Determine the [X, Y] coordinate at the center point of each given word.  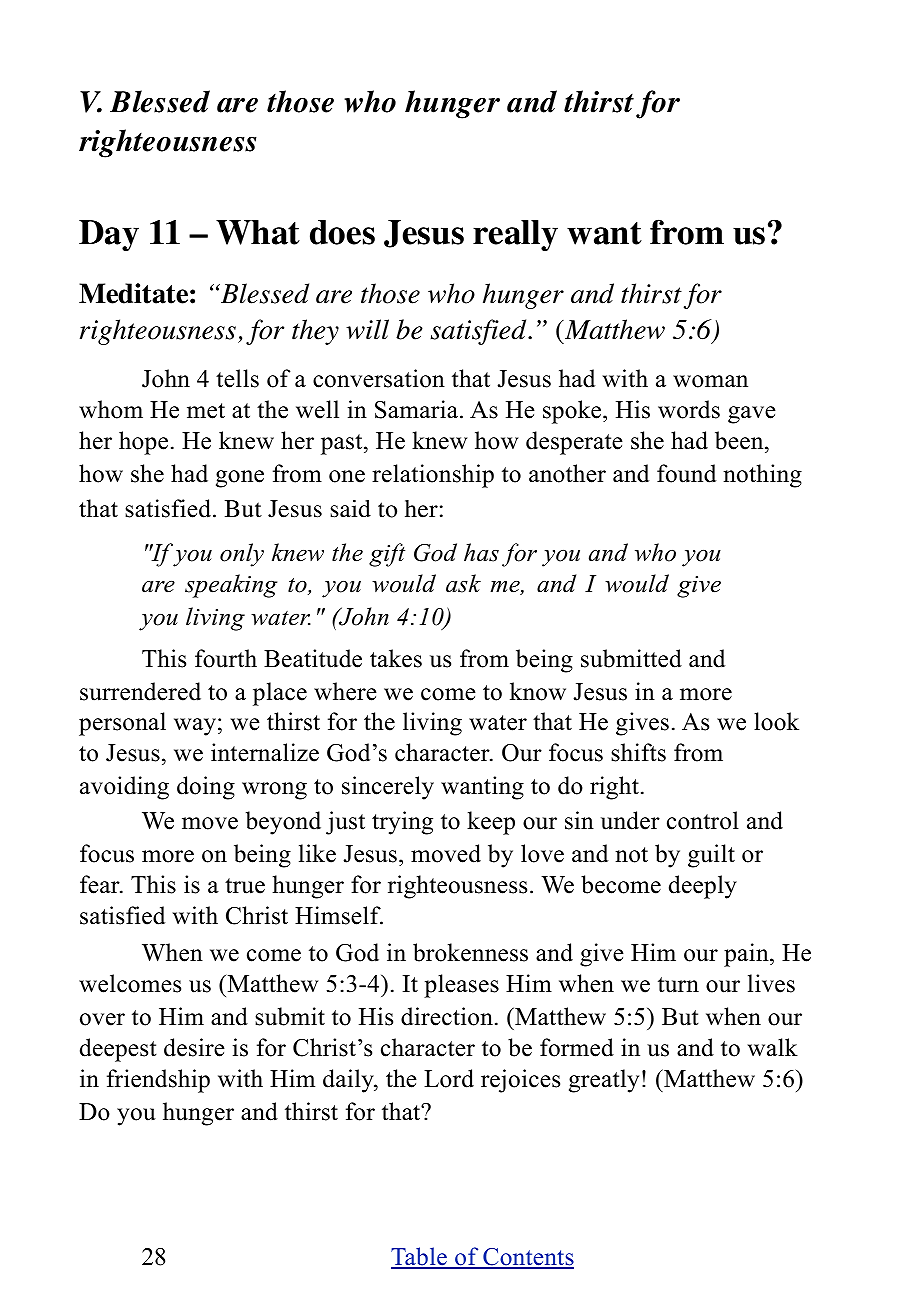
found [686, 473]
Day [109, 236]
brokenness [470, 952]
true [245, 886]
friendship [158, 1081]
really [515, 236]
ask [463, 583]
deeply [703, 887]
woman [710, 381]
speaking [231, 586]
